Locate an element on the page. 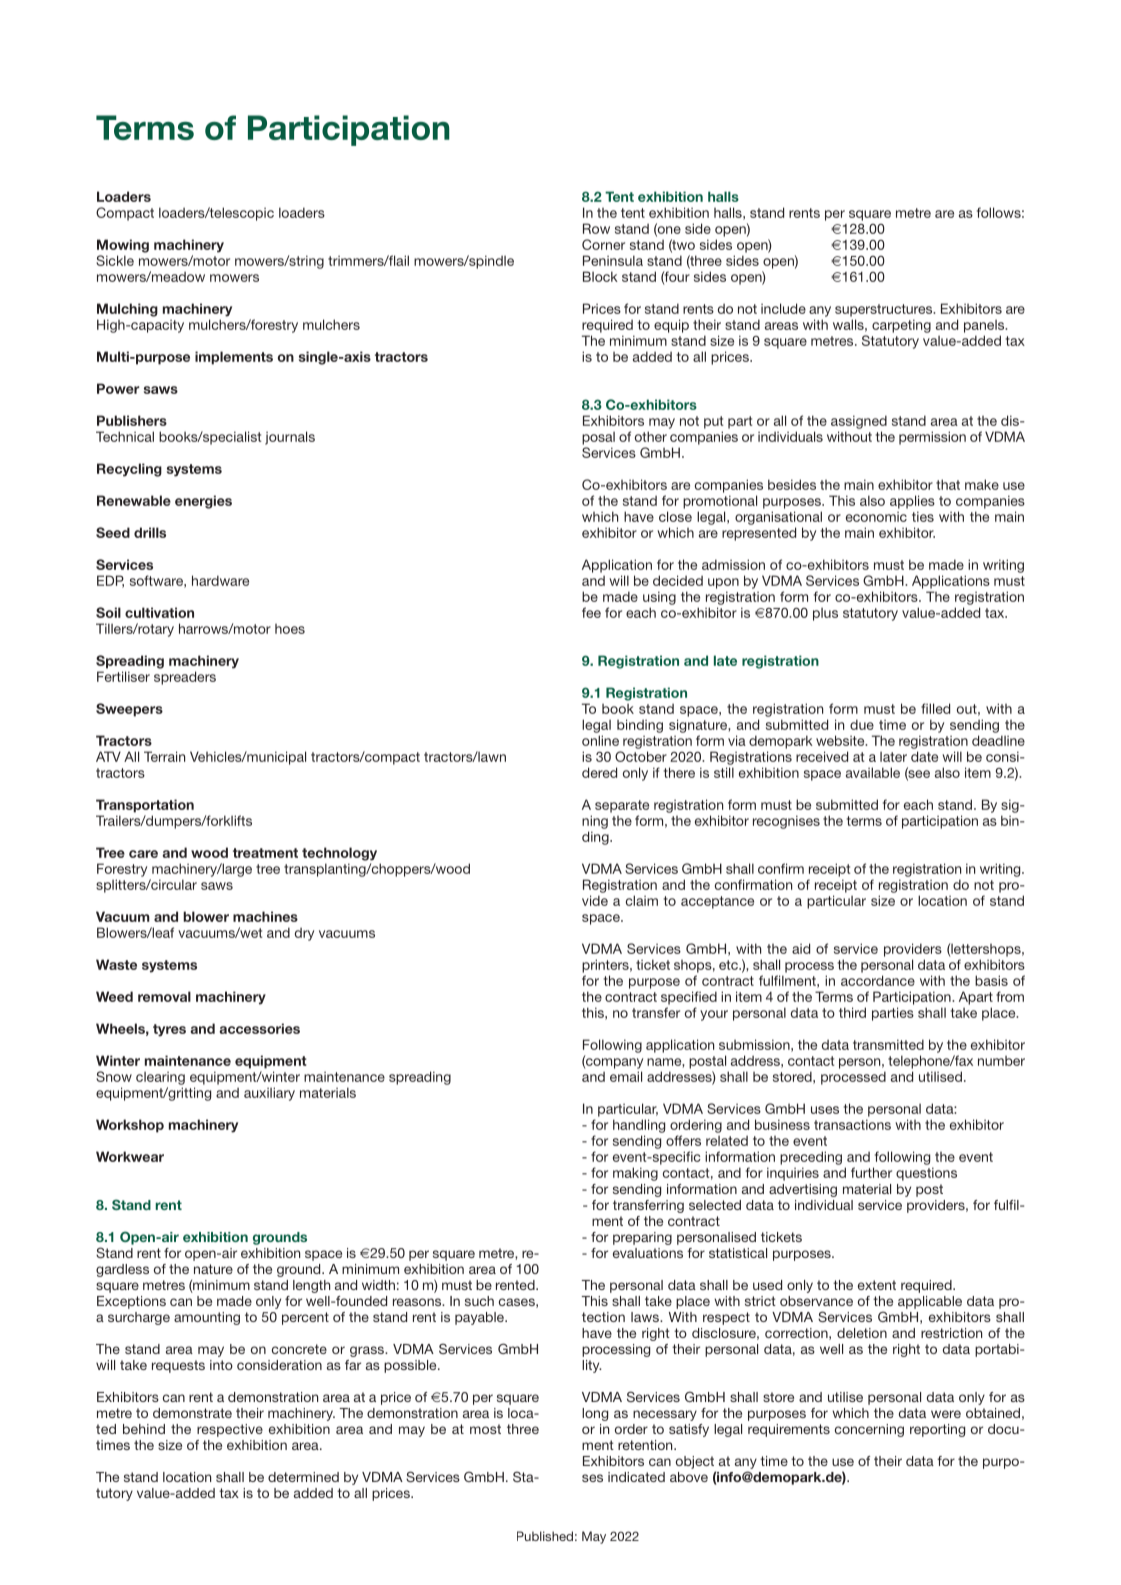  accordance is located at coordinates (878, 980).
